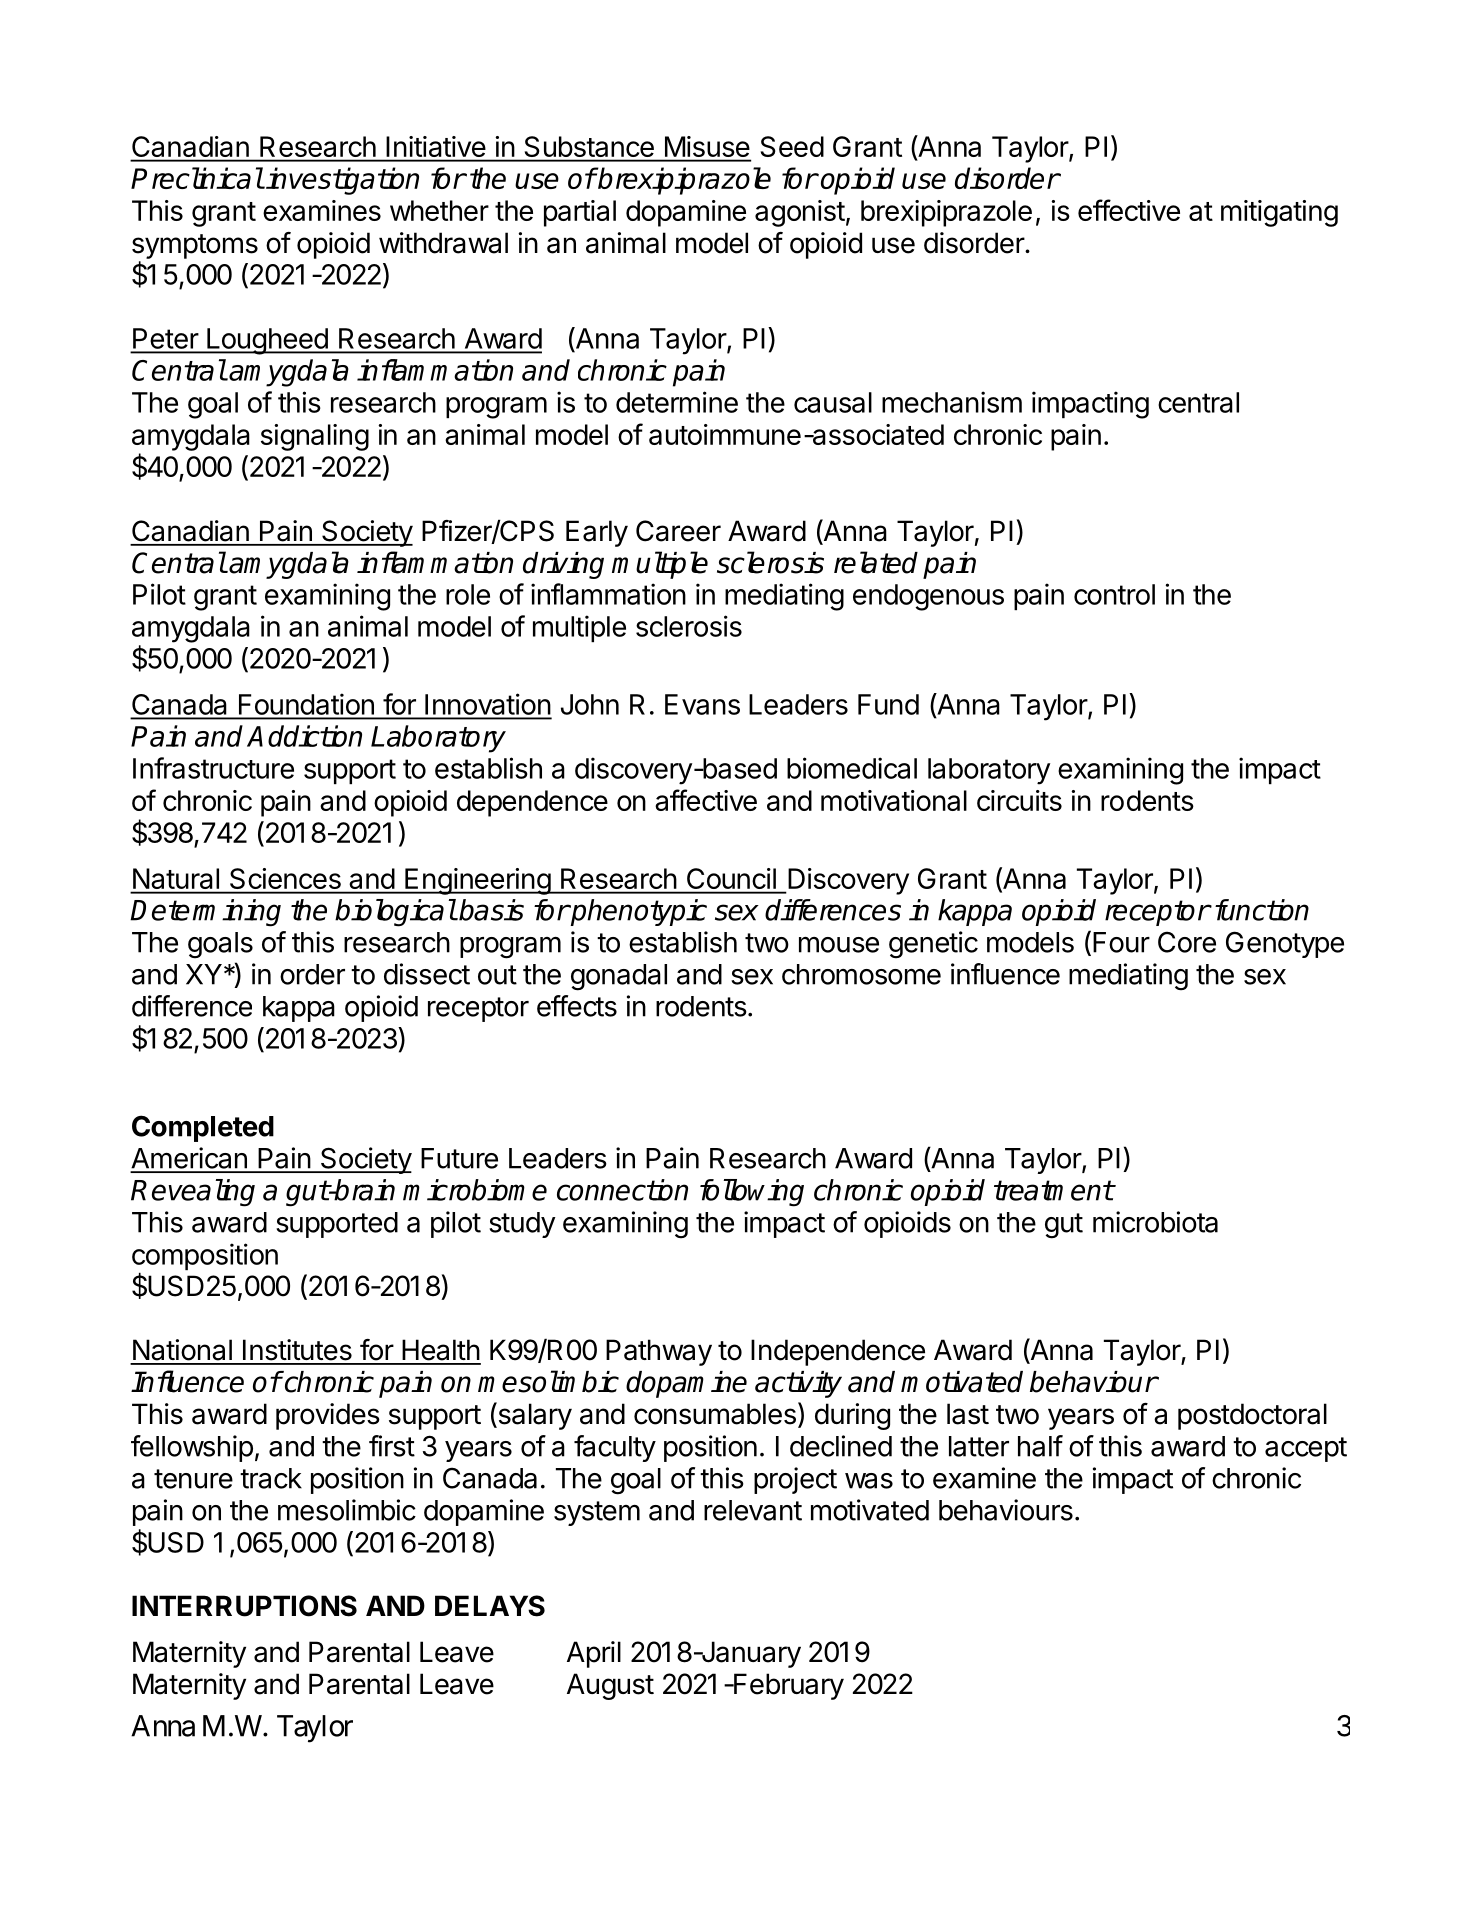  What do you see at coordinates (800, 213) in the document?
I see `agonist` at bounding box center [800, 213].
